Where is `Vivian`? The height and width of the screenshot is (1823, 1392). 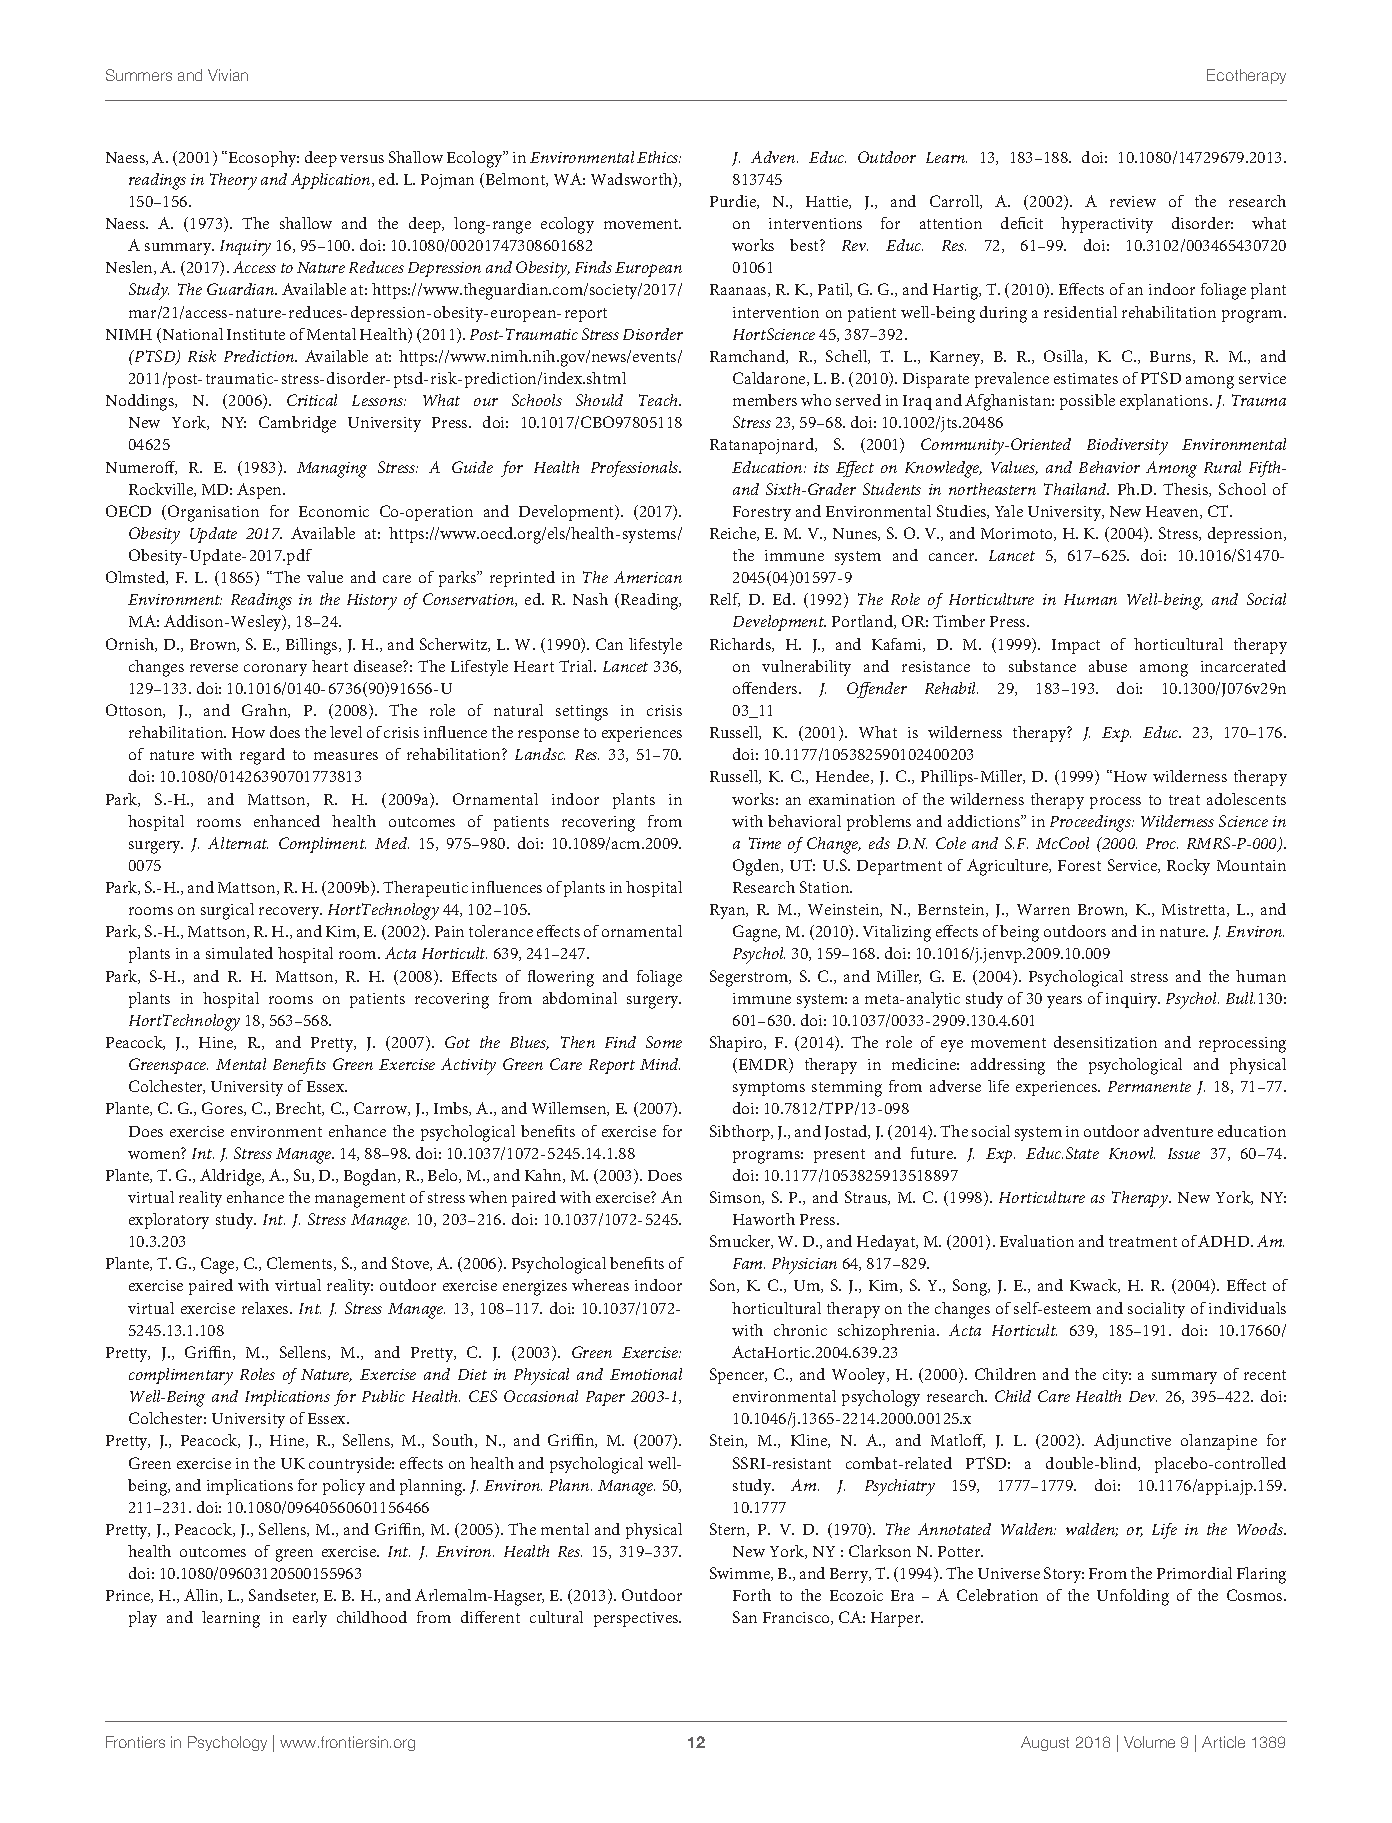
Vivian is located at coordinates (228, 75).
